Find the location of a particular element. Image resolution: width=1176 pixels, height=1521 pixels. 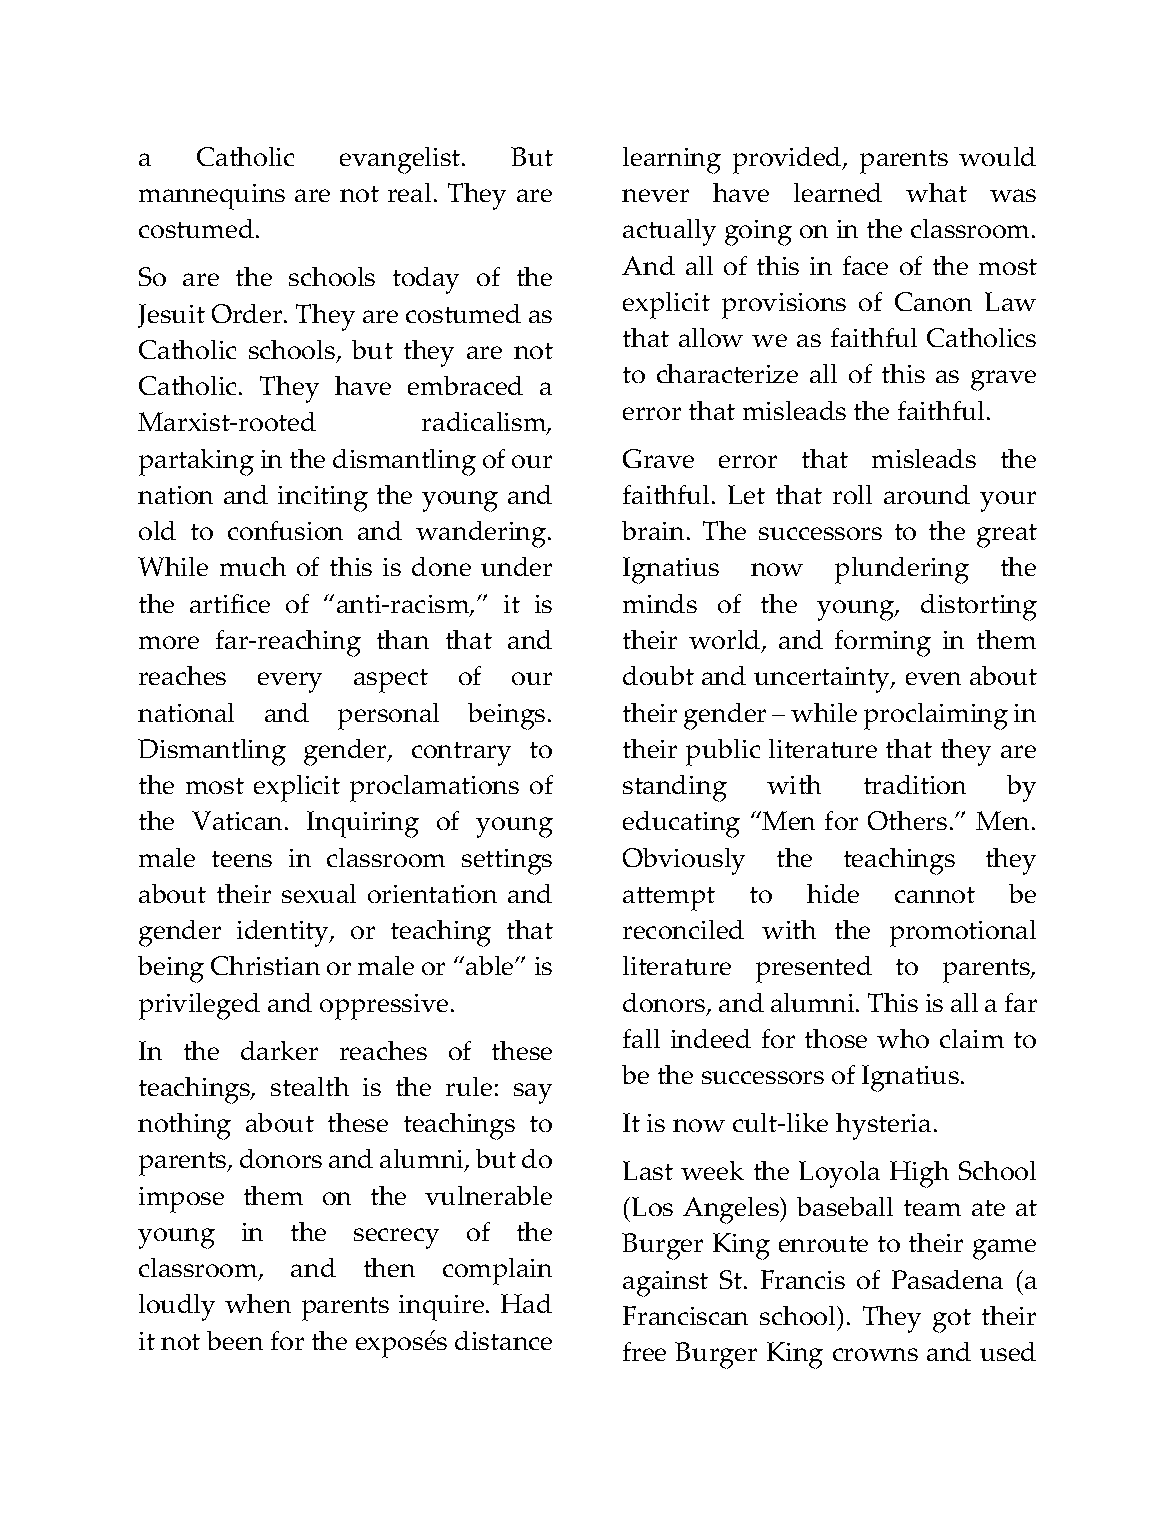

standing is located at coordinates (675, 788).
